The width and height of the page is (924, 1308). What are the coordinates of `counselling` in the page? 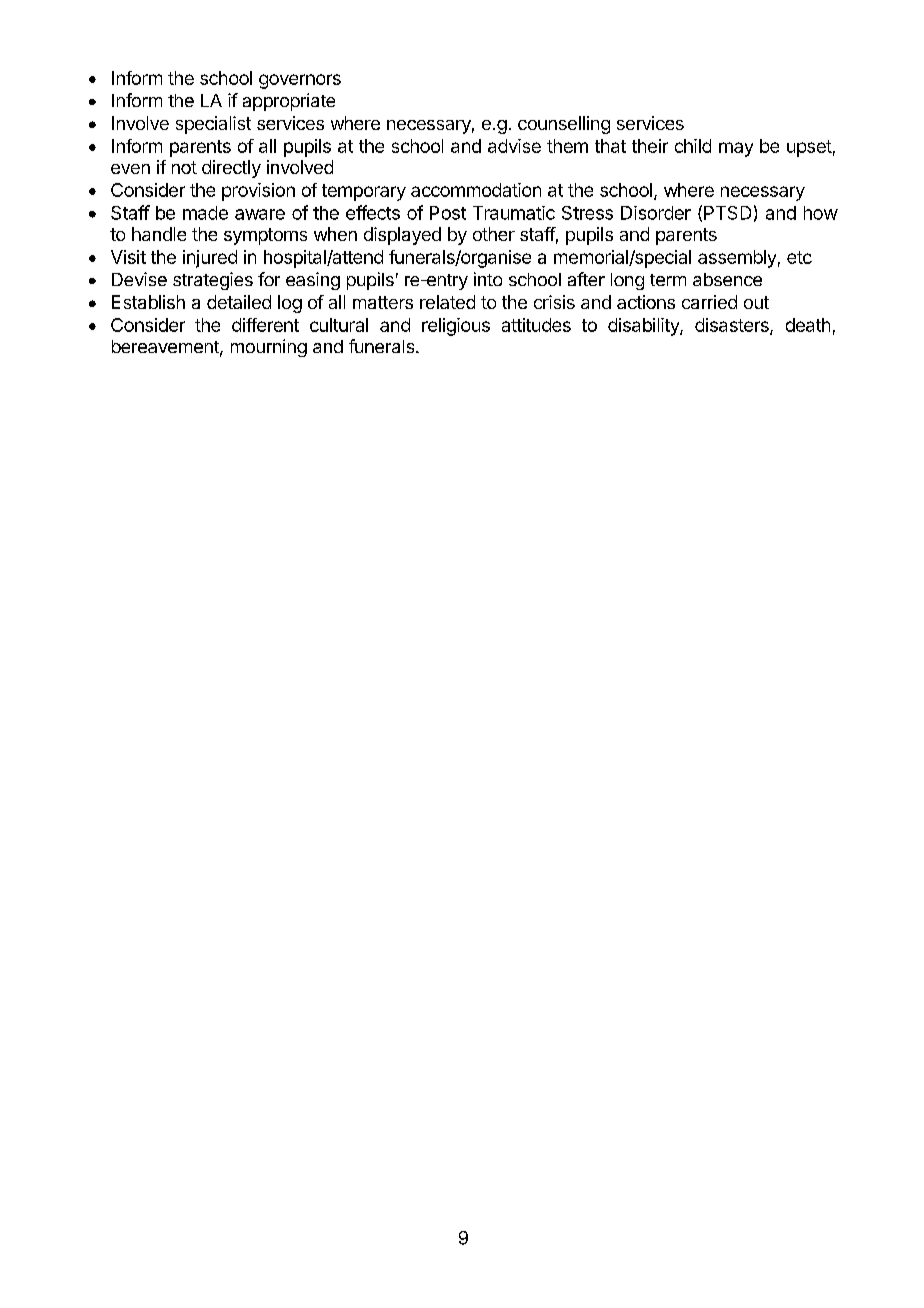 It's located at (564, 125).
